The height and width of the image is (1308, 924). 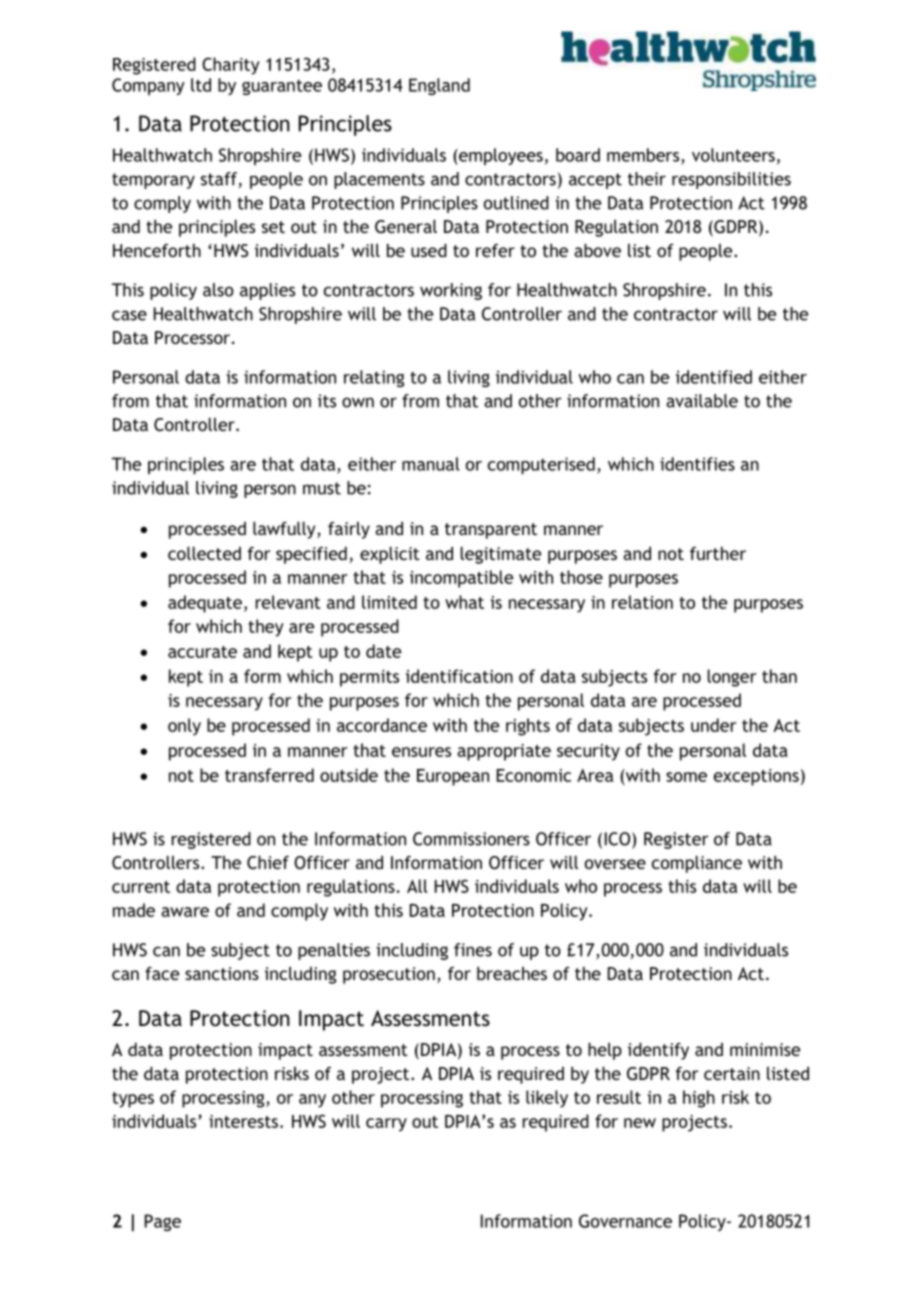 What do you see at coordinates (201, 85) in the image?
I see `ltd` at bounding box center [201, 85].
